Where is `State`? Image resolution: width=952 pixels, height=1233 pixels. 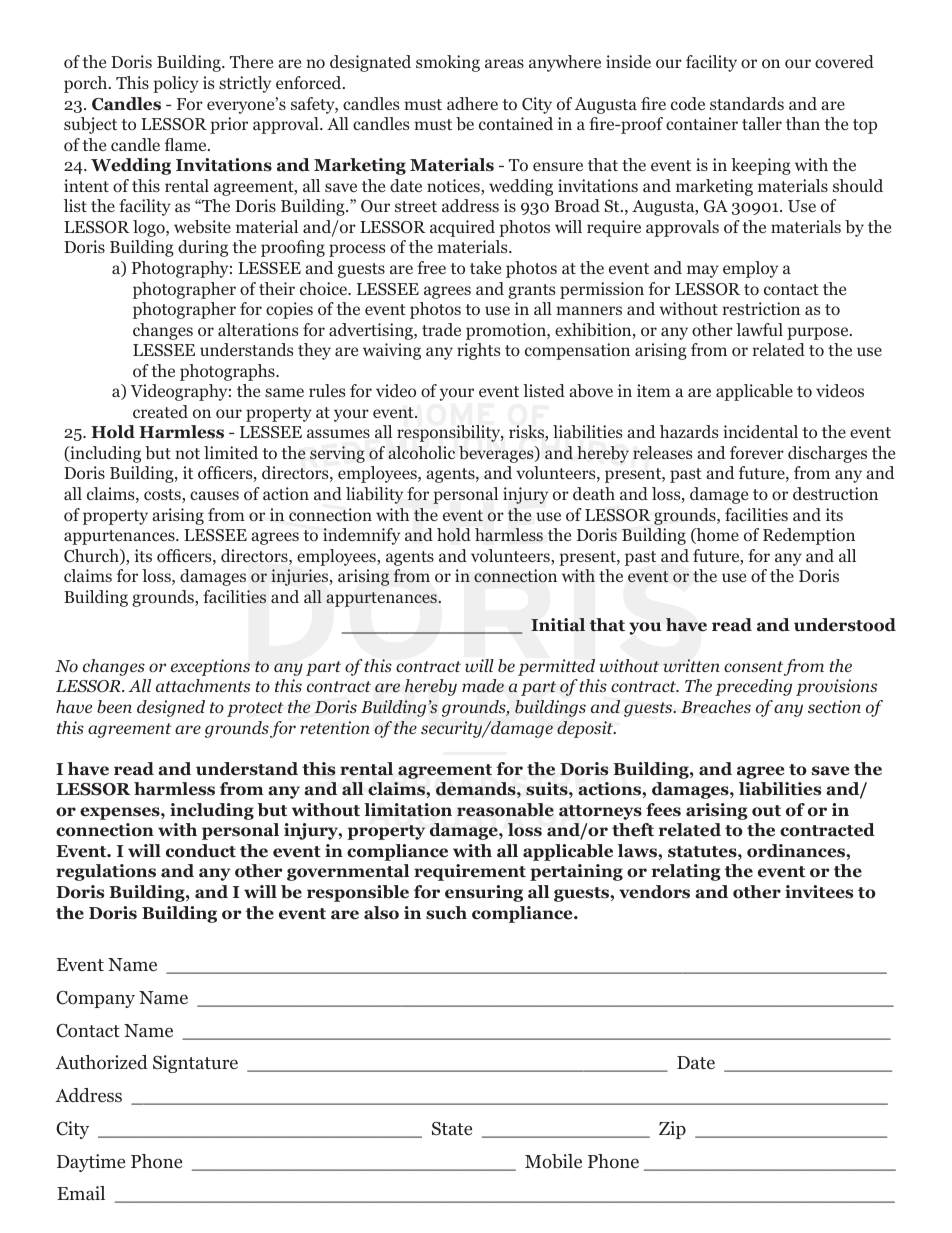
State is located at coordinates (452, 1129).
